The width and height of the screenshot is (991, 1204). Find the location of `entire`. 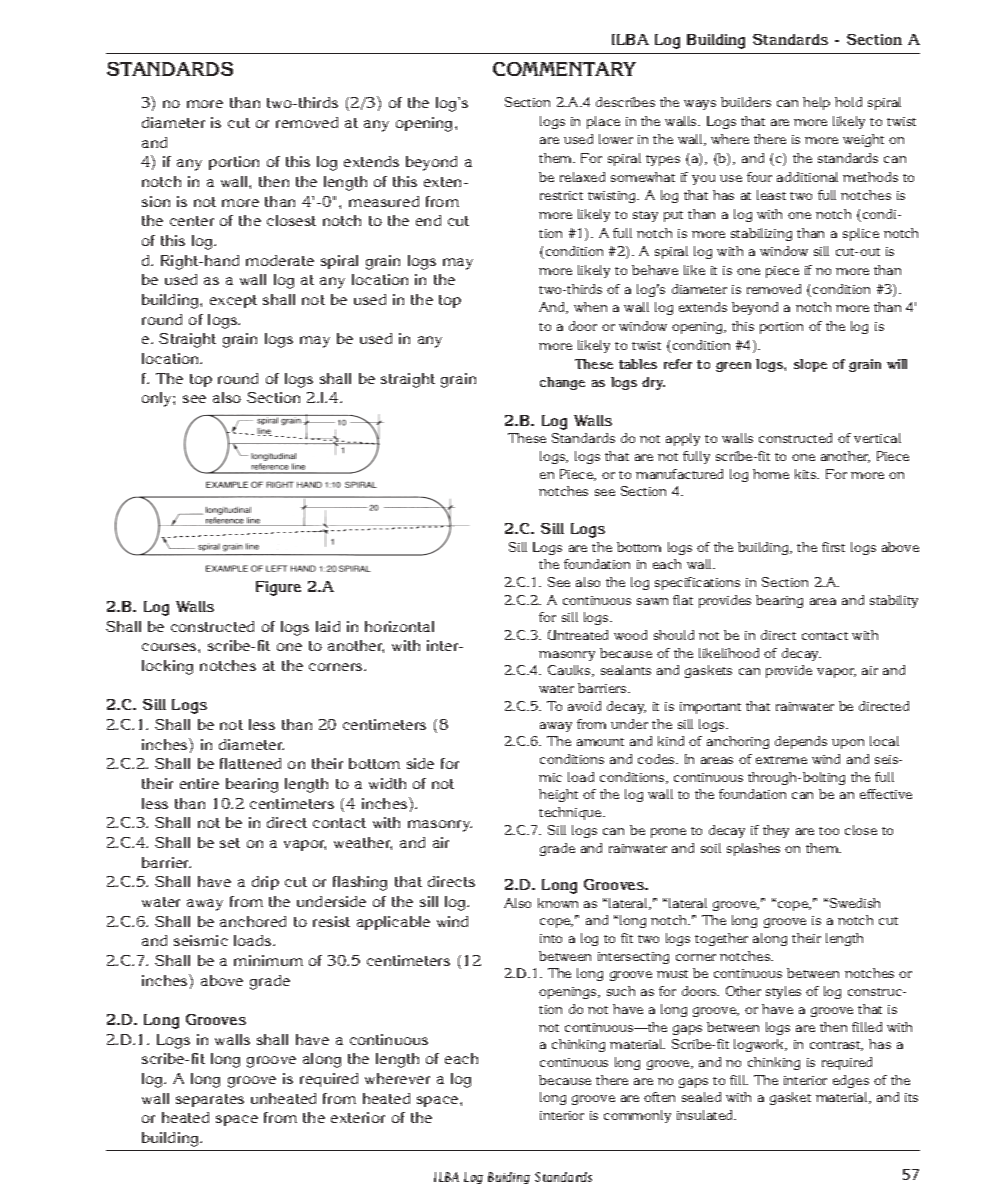

entire is located at coordinates (199, 783).
